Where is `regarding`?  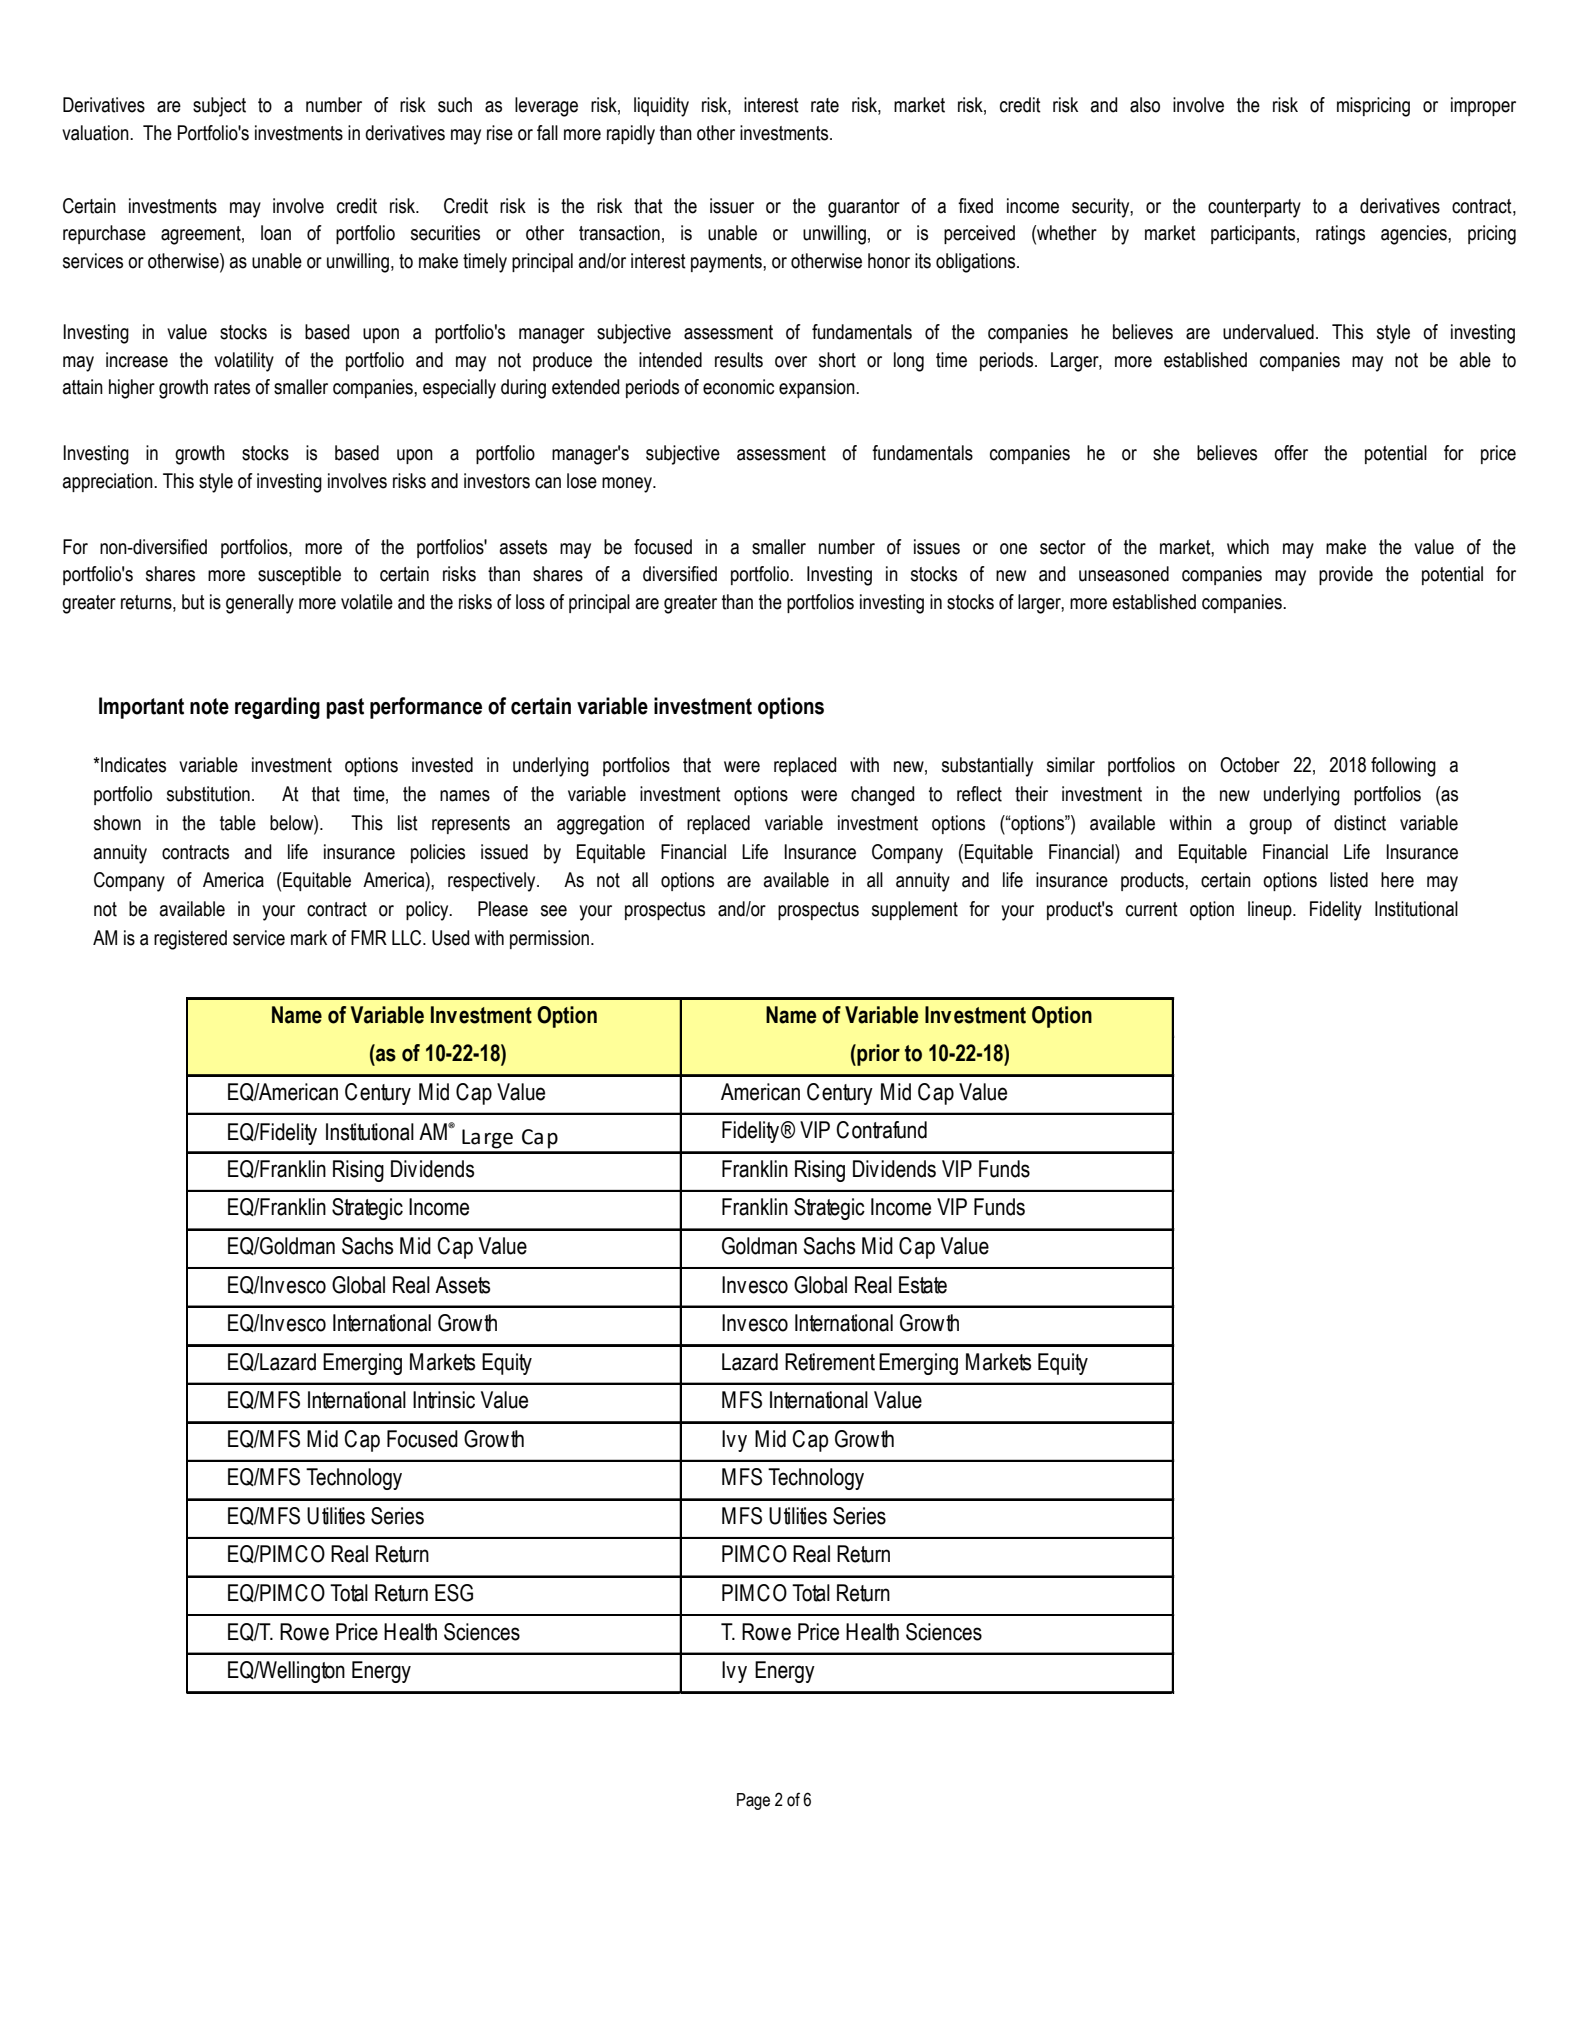 regarding is located at coordinates (277, 708).
